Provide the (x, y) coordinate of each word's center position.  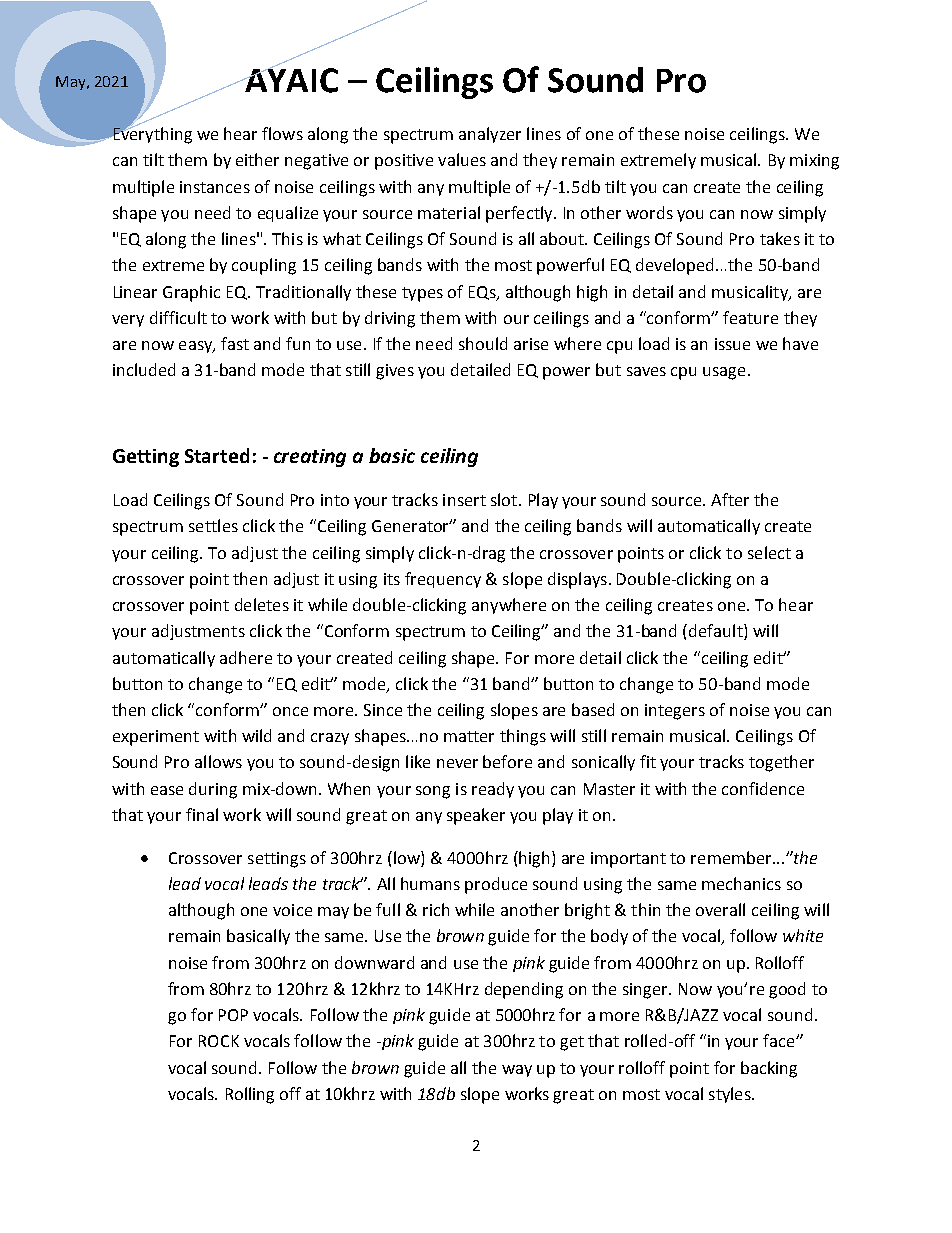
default (717, 632)
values (462, 159)
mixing (814, 162)
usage (724, 373)
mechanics (741, 883)
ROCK (219, 1041)
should (483, 343)
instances (215, 187)
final (202, 814)
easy (196, 347)
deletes (262, 604)
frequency (443, 580)
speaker (476, 816)
